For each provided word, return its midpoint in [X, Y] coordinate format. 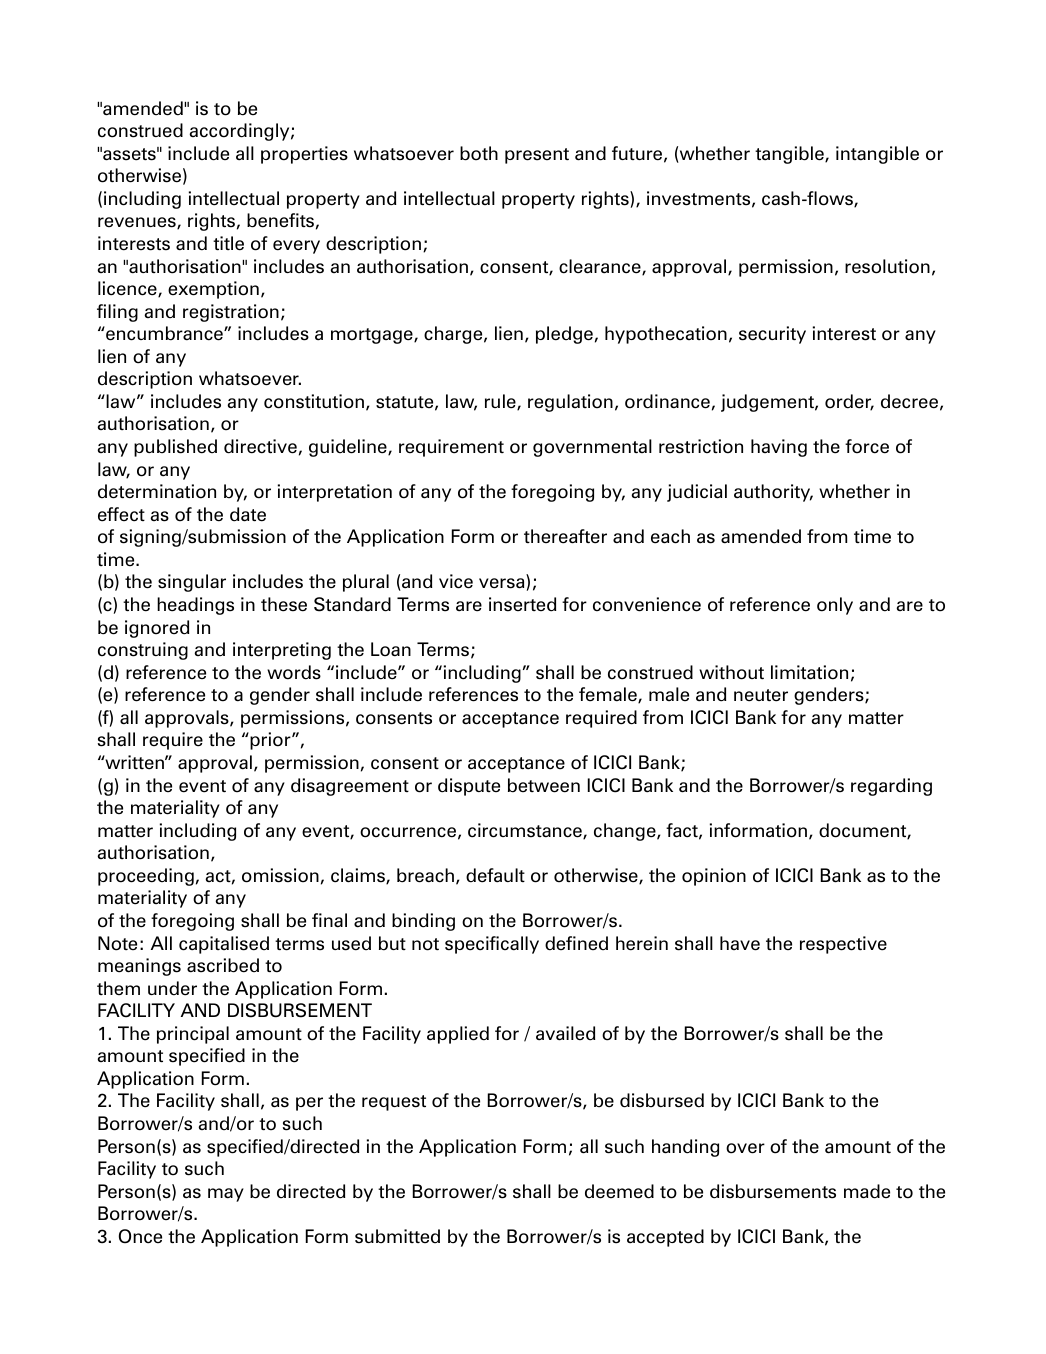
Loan [391, 649]
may [226, 1195]
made [867, 1191]
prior [270, 741]
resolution [887, 266]
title [228, 243]
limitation [809, 672]
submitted [397, 1236]
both [479, 153]
